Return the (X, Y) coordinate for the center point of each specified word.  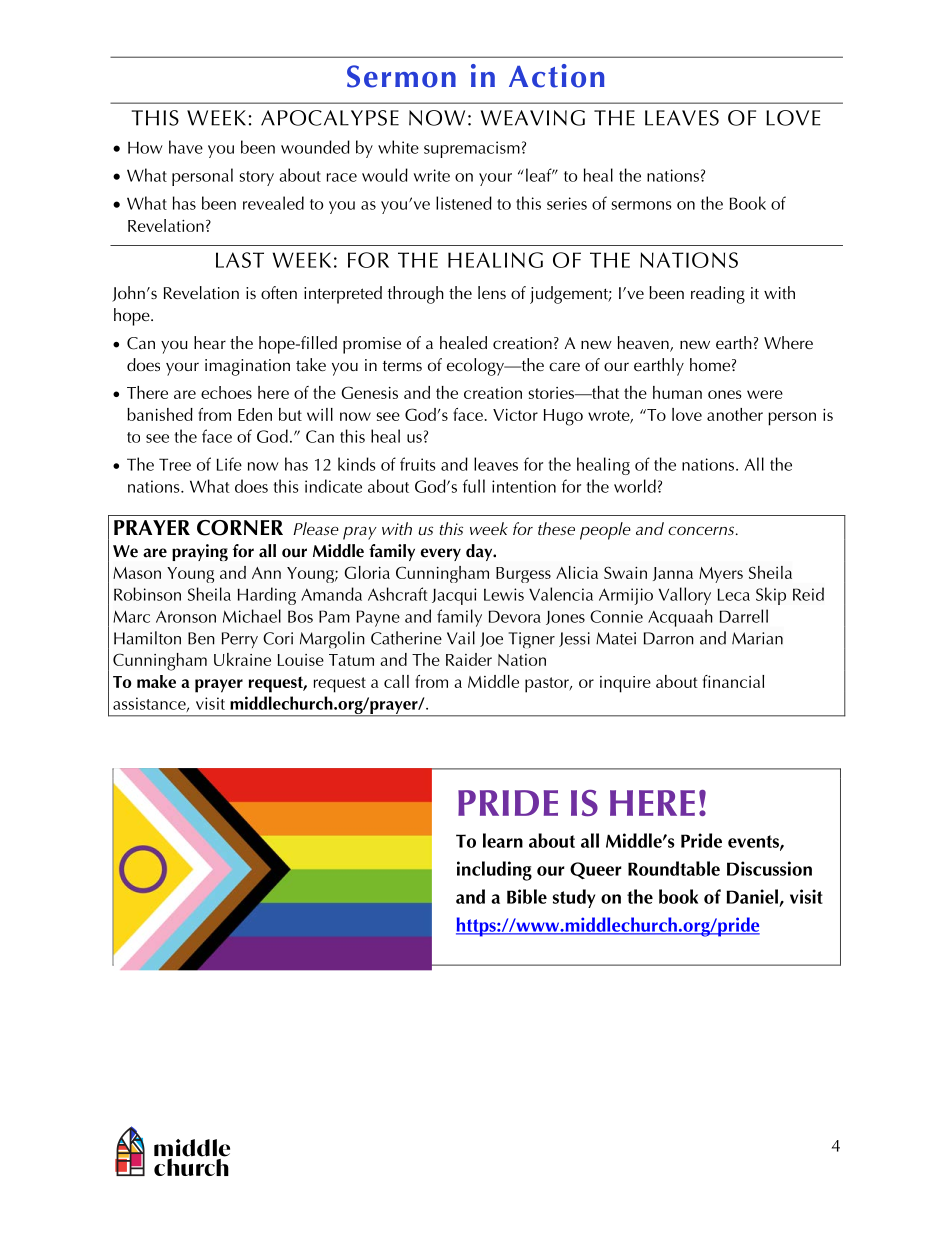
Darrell (744, 616)
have (186, 147)
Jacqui (454, 596)
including (494, 871)
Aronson (186, 616)
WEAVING (532, 118)
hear (210, 342)
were (765, 394)
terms (402, 366)
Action (556, 76)
